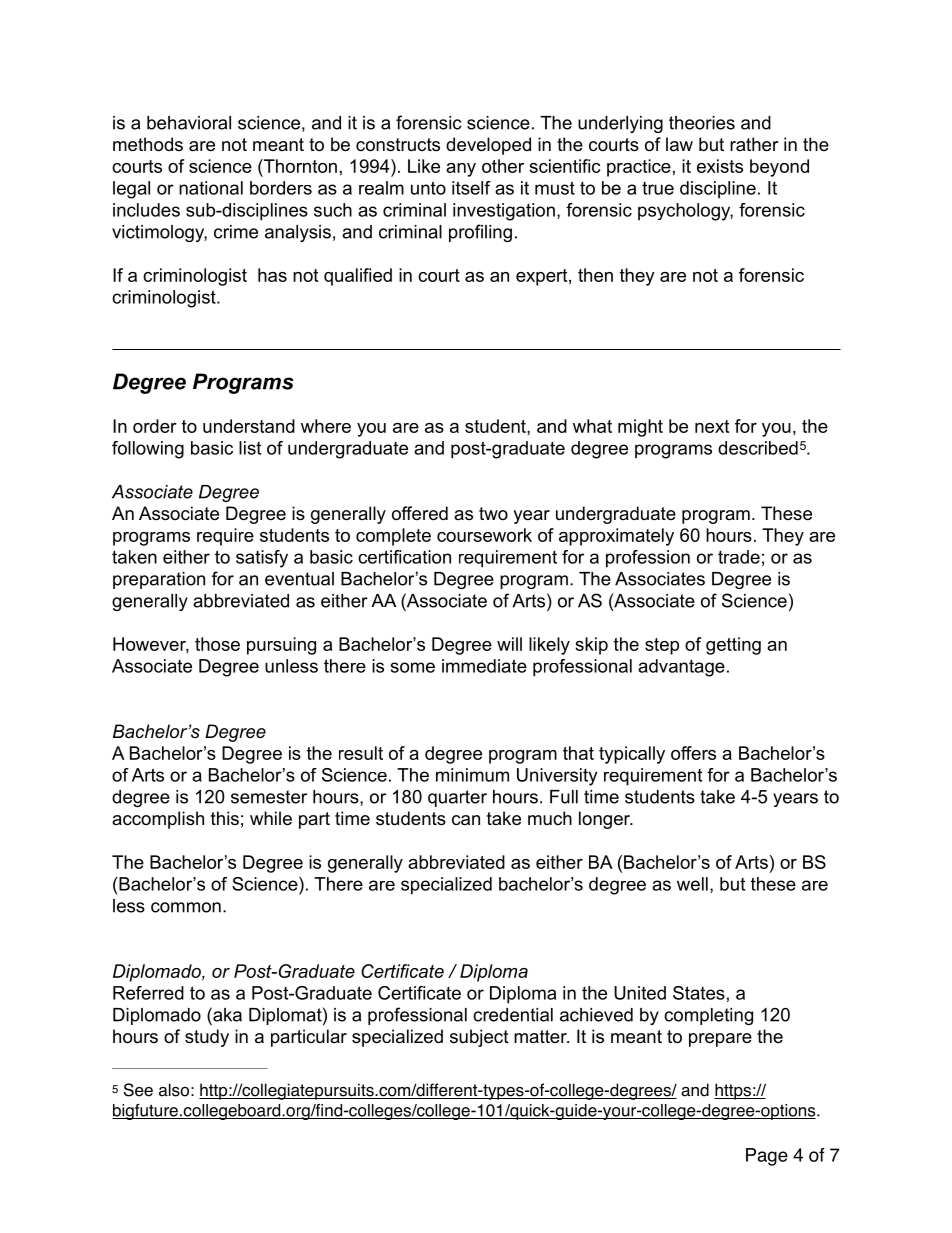 Image resolution: width=952 pixels, height=1233 pixels. I want to click on any, so click(461, 170).
